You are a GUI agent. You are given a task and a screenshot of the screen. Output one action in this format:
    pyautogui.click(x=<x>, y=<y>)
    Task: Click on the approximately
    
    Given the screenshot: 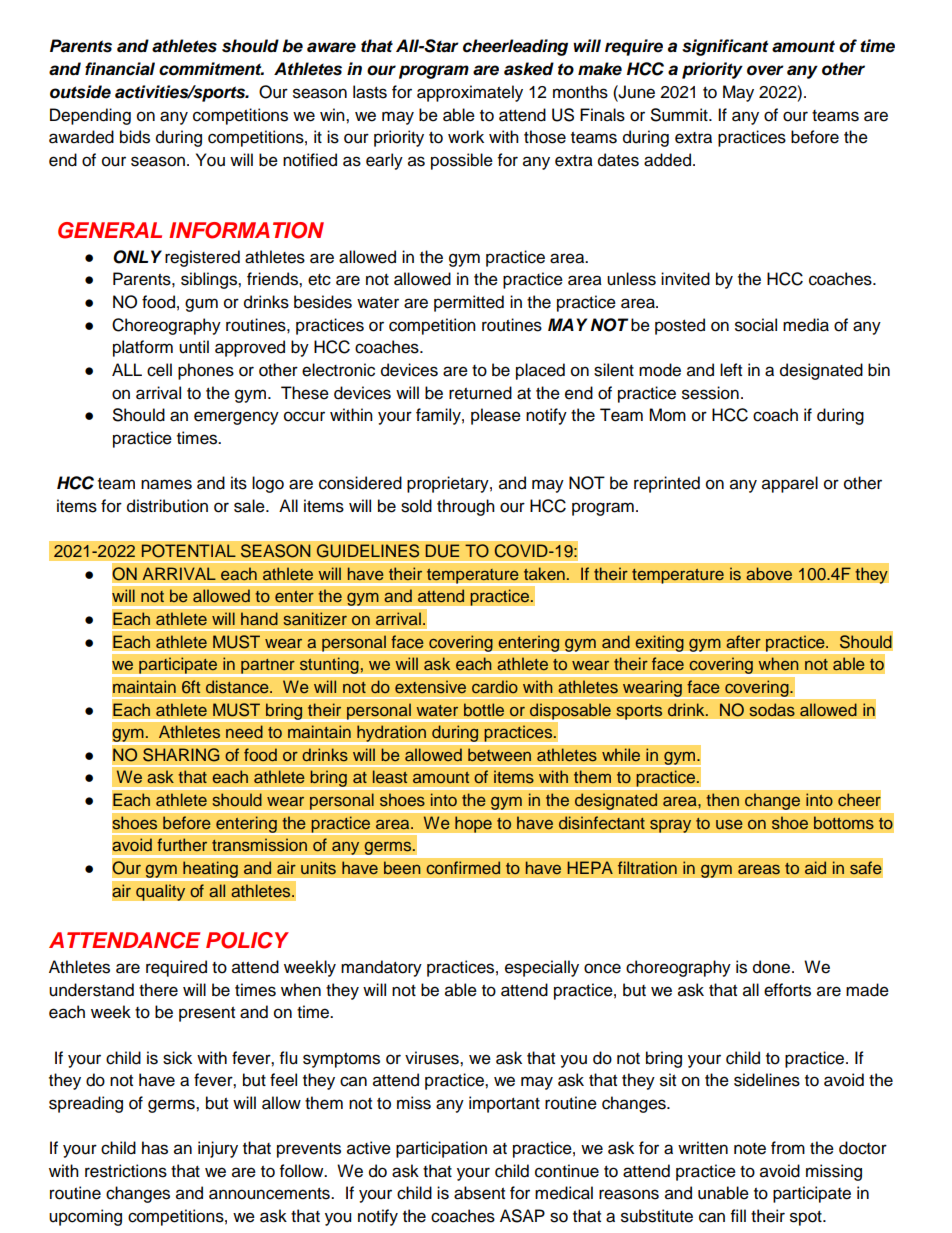 What is the action you would take?
    pyautogui.click(x=470, y=93)
